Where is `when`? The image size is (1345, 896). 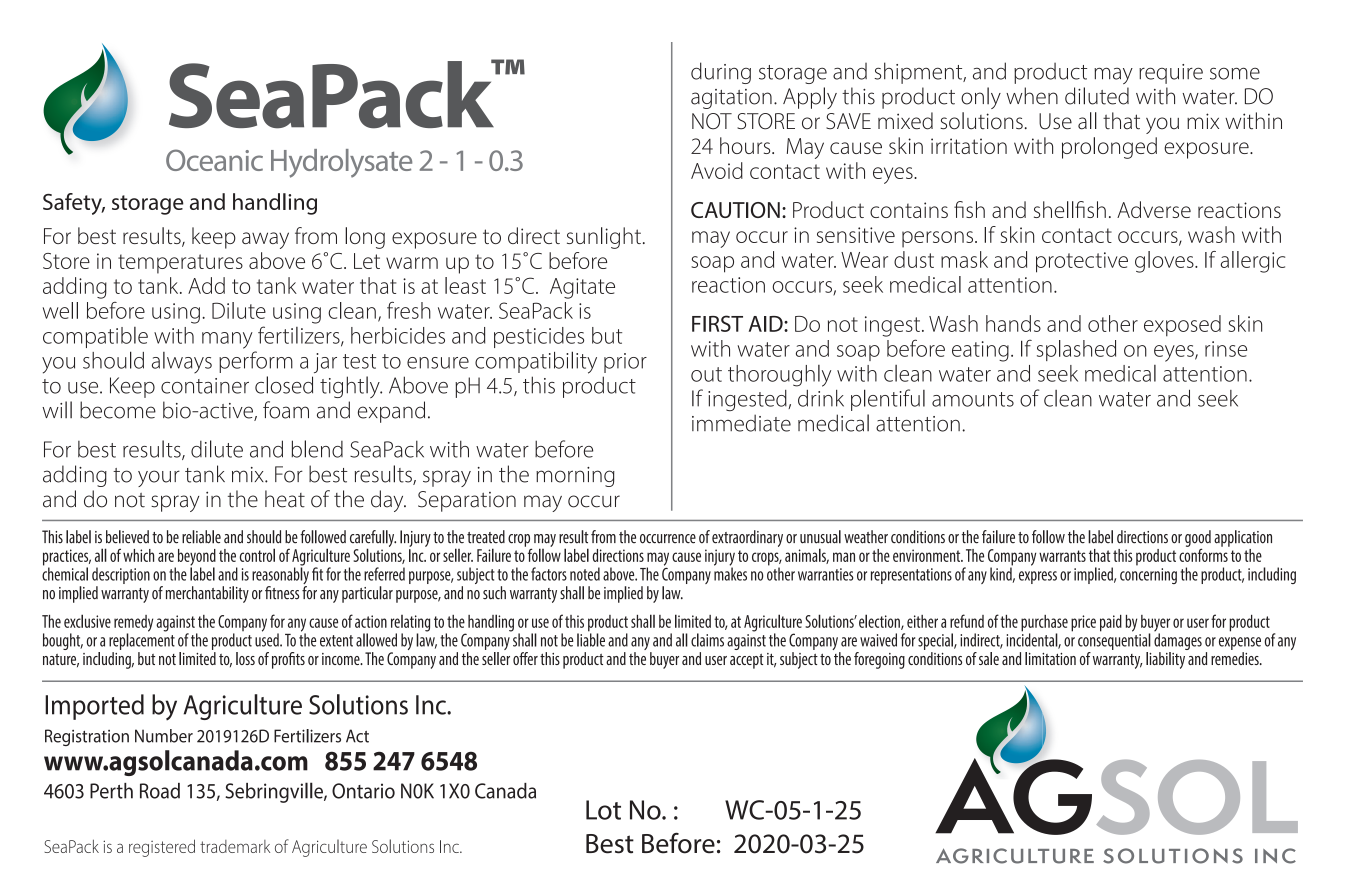
when is located at coordinates (1032, 96).
